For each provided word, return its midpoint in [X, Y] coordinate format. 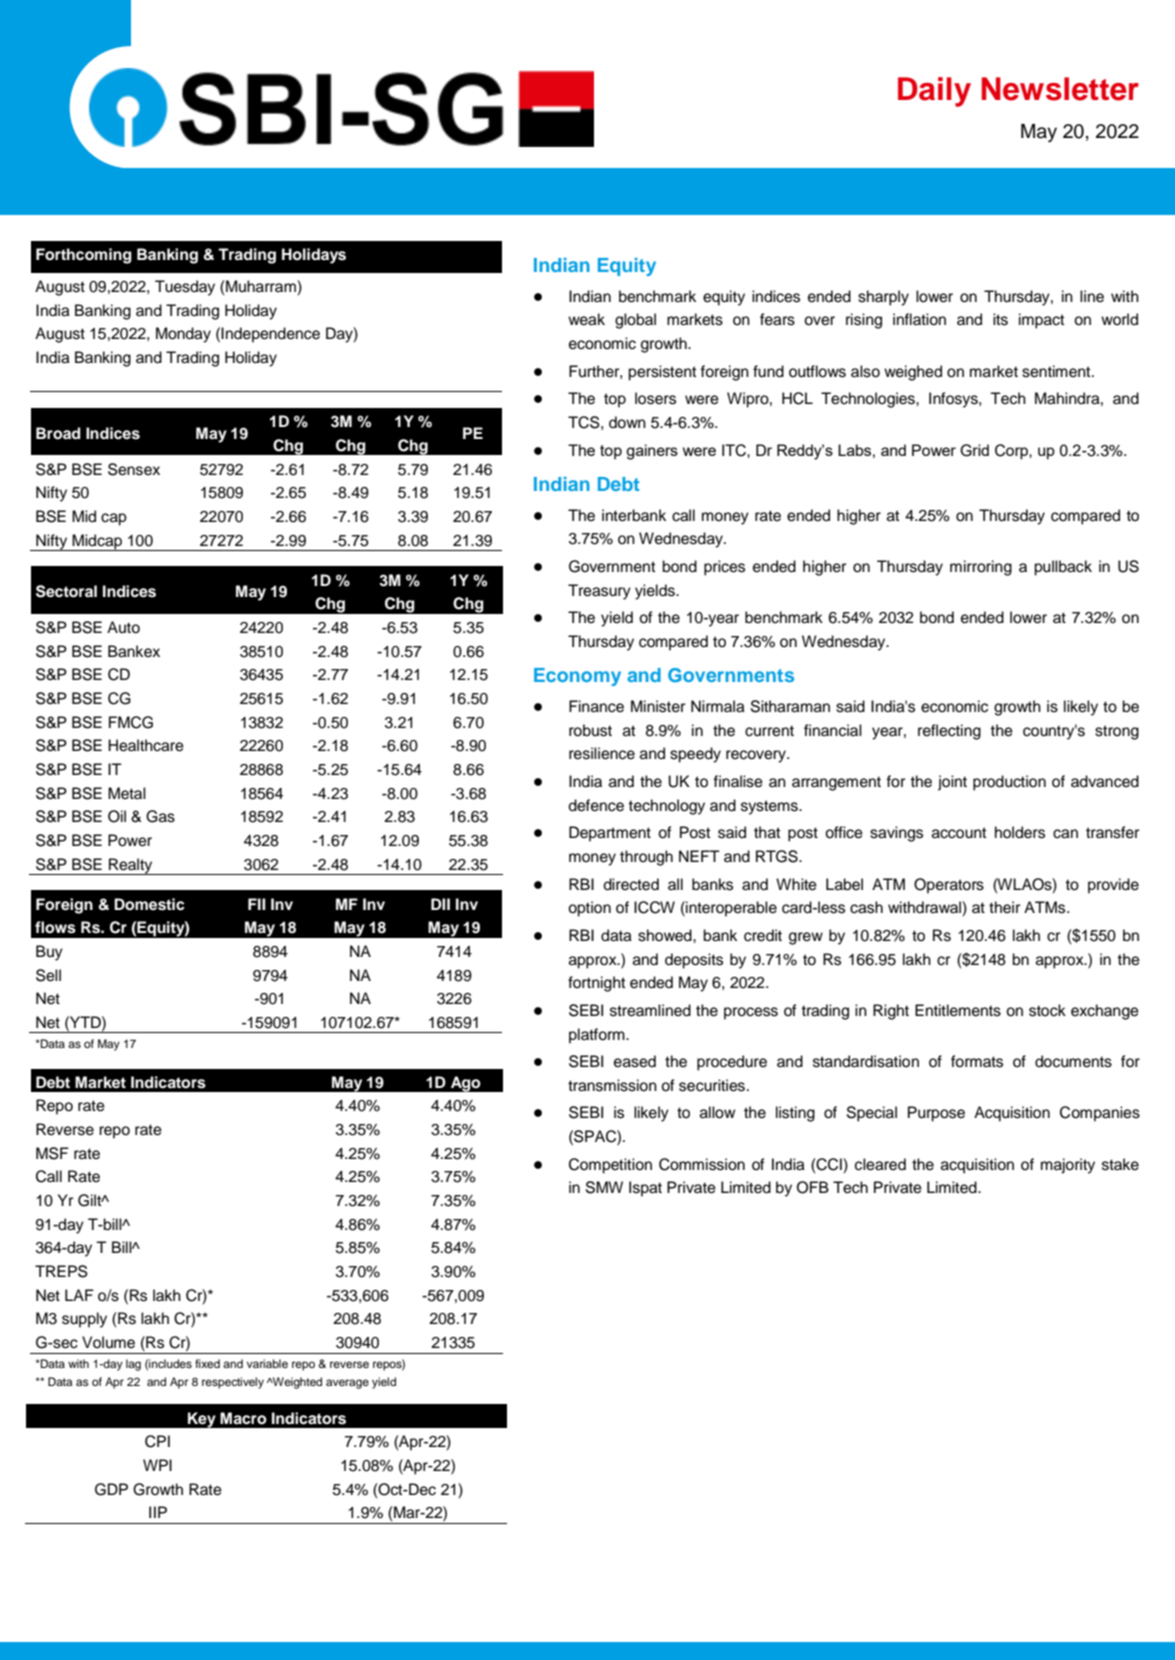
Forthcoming [84, 256]
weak [586, 319]
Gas [160, 816]
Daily [934, 92]
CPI [157, 1441]
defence [596, 805]
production [1009, 783]
